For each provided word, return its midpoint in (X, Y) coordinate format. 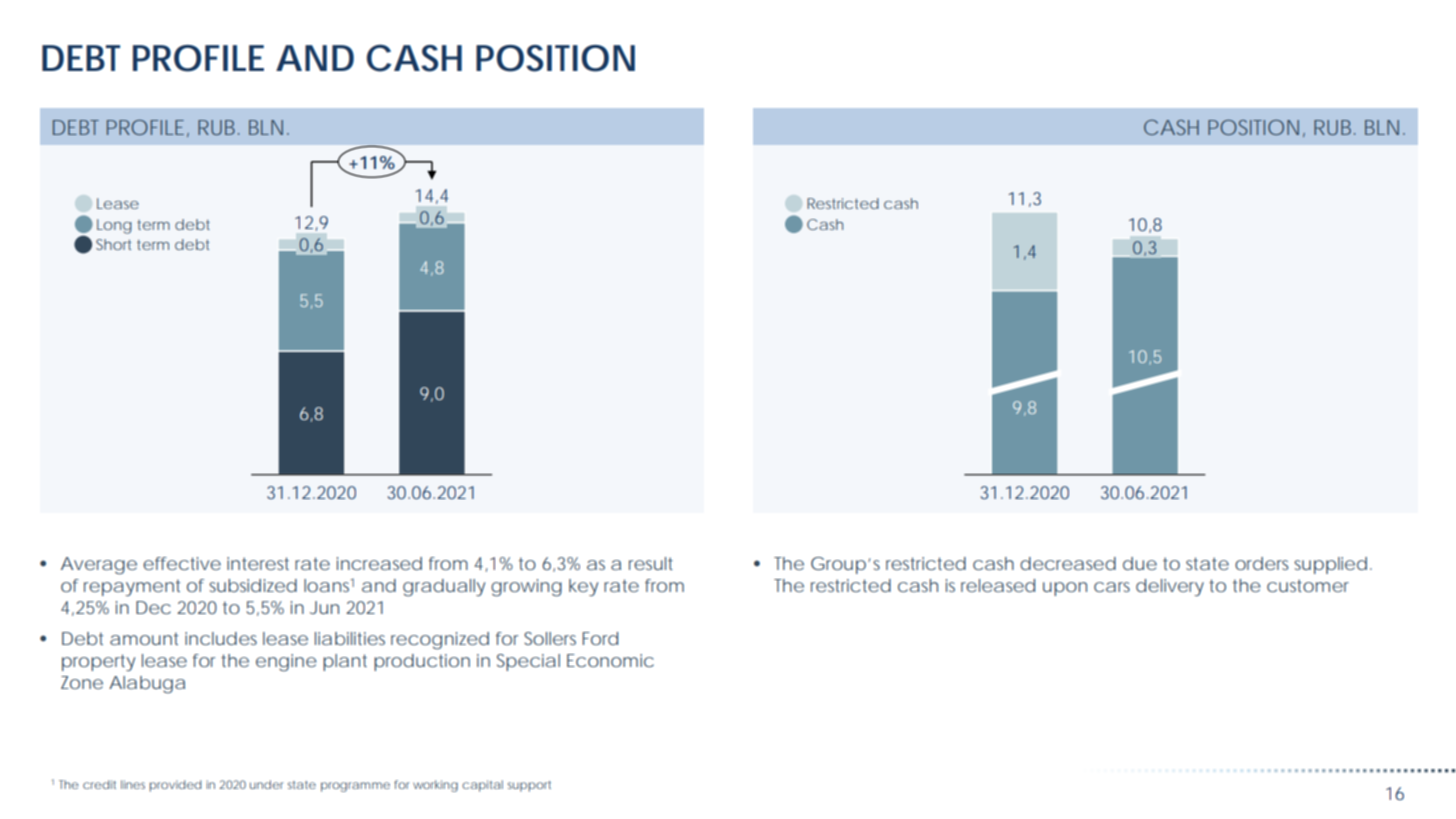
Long (114, 226)
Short (114, 244)
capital (482, 786)
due (1140, 563)
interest (258, 563)
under (266, 784)
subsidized (253, 585)
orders (1261, 563)
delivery (1170, 587)
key (583, 587)
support (529, 786)
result (651, 563)
